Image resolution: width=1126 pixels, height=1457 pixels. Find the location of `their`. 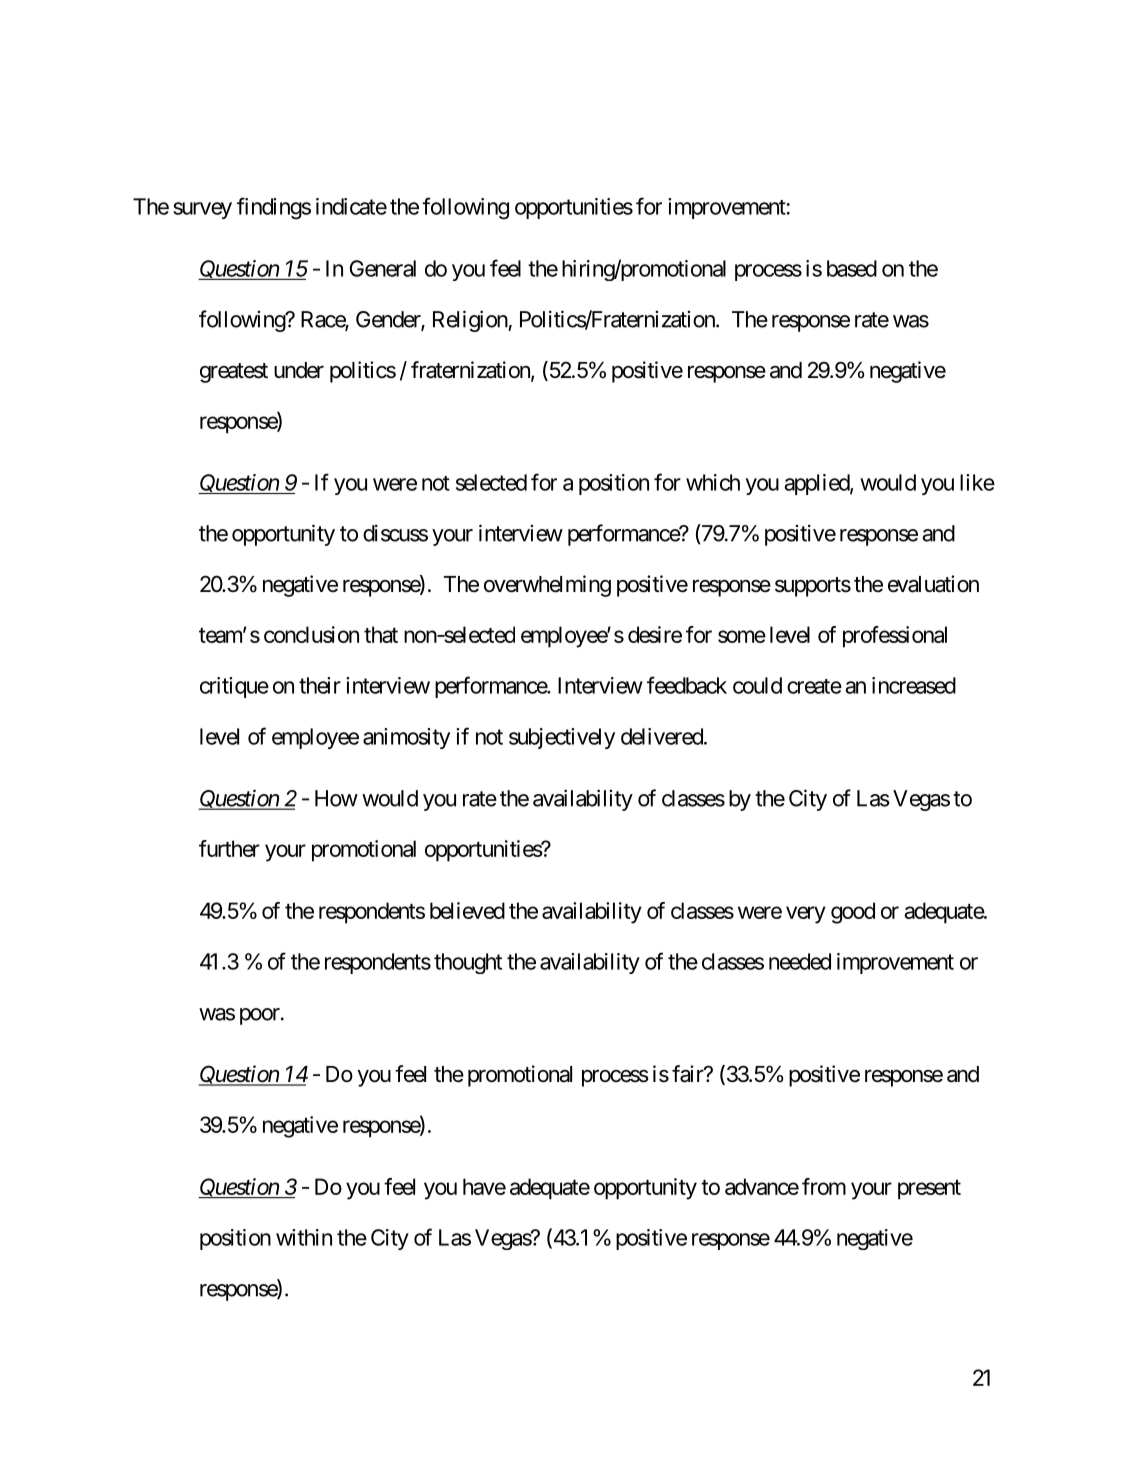

their is located at coordinates (320, 685).
